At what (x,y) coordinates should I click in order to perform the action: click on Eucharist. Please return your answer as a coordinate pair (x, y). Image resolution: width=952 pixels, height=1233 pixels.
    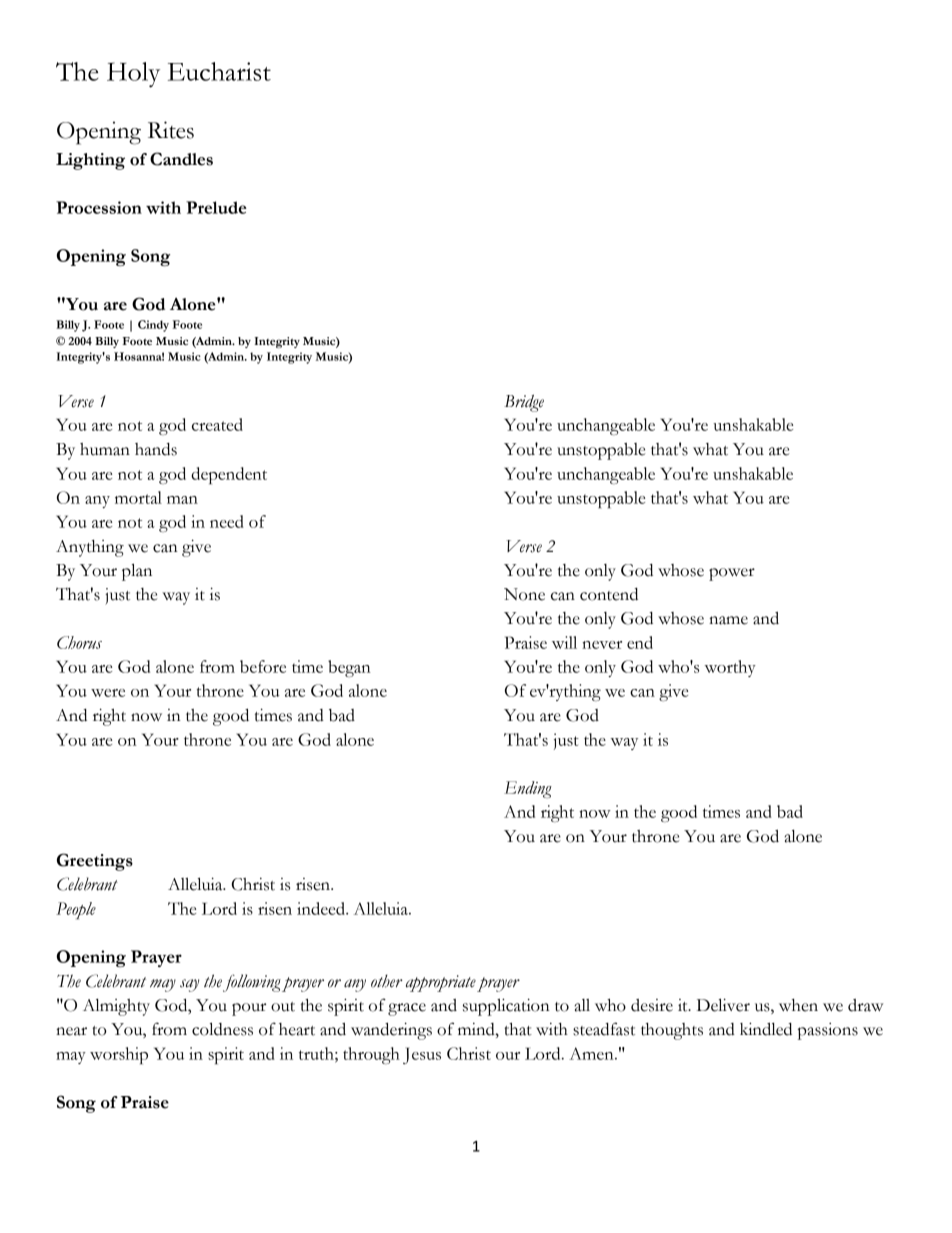
    Looking at the image, I should click on (219, 71).
